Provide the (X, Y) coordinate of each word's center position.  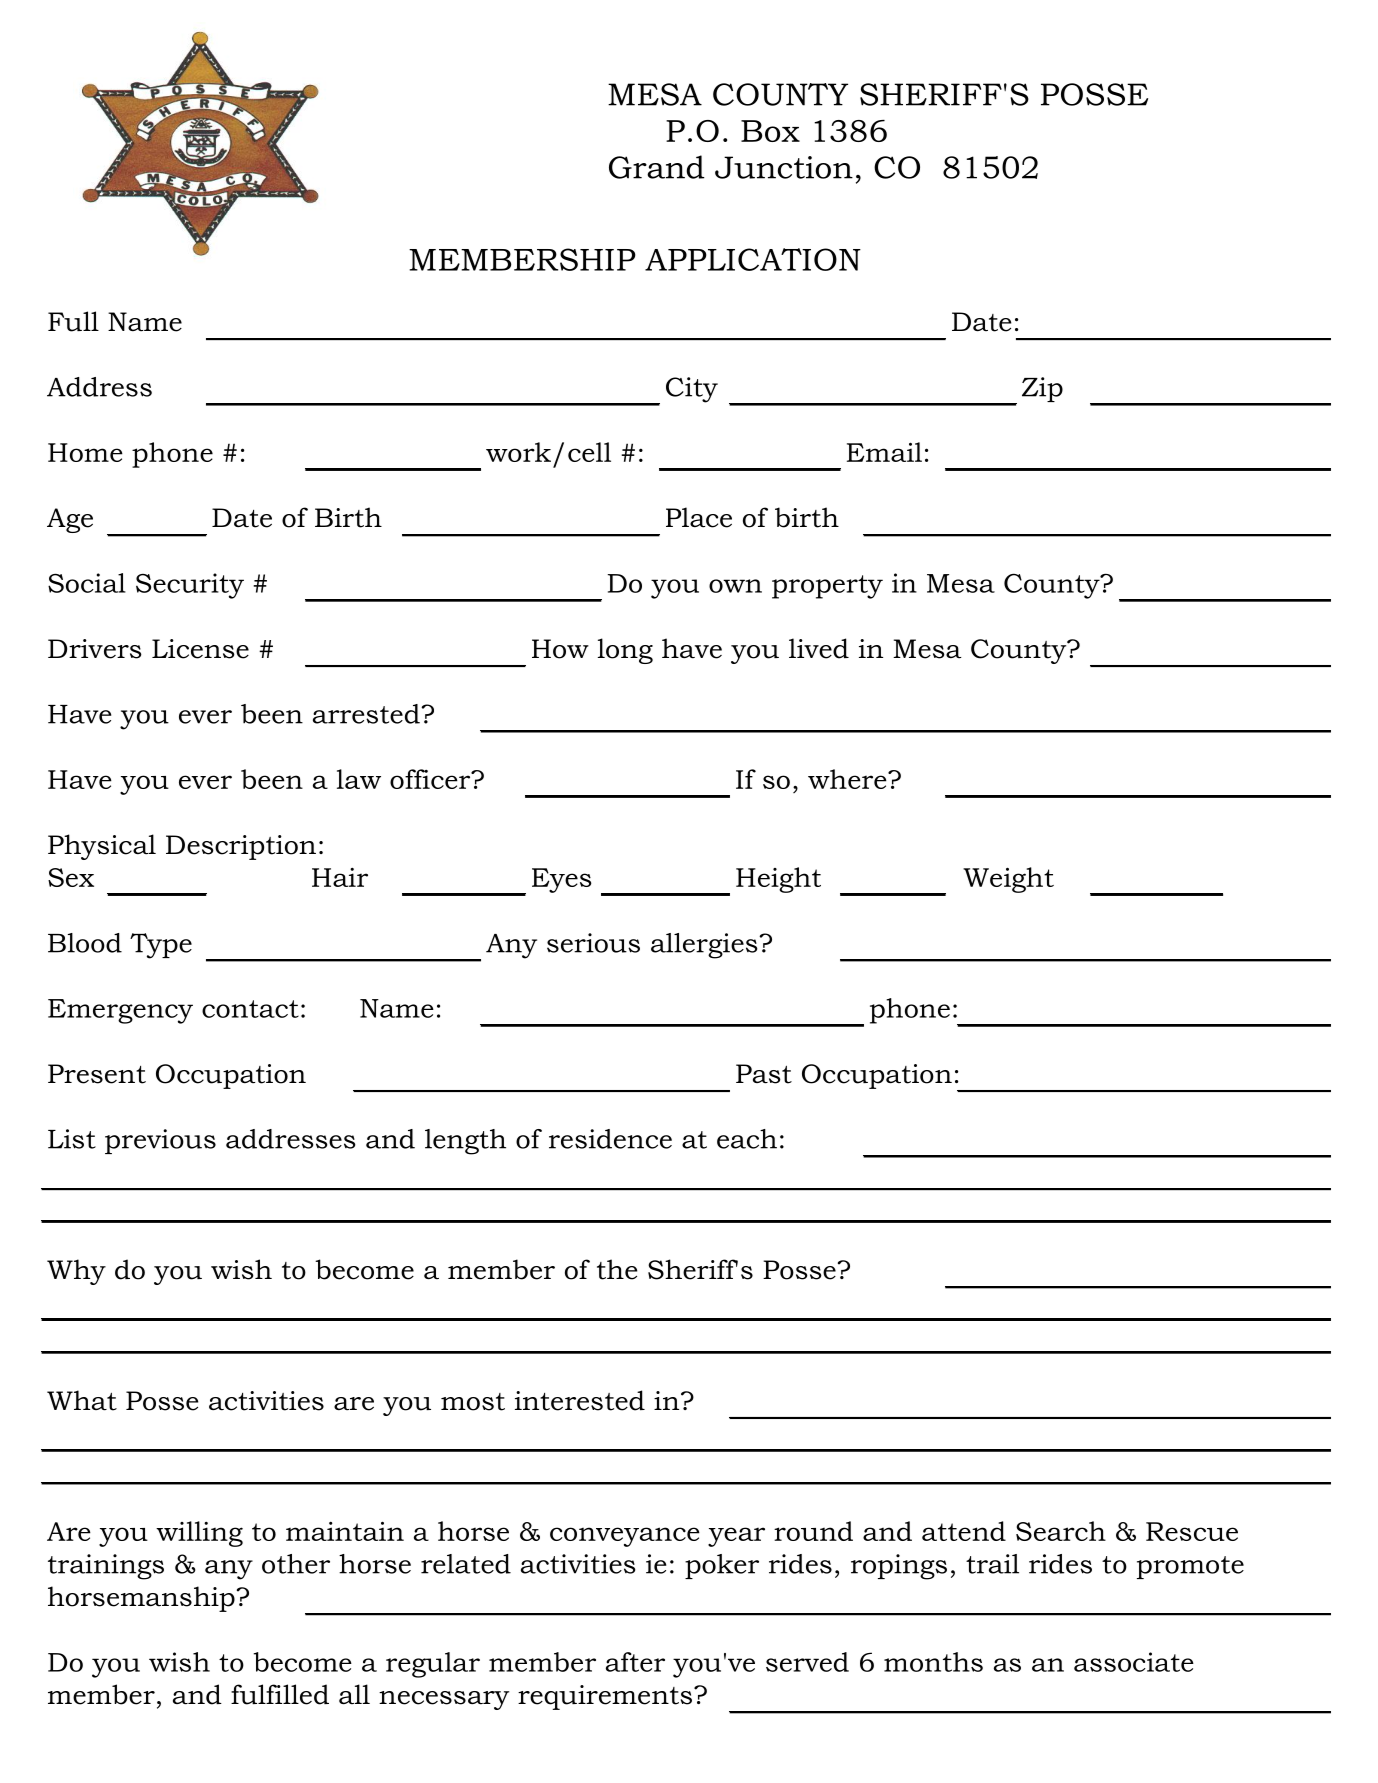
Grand (657, 167)
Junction (784, 167)
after (635, 1662)
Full (73, 321)
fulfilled (280, 1694)
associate (1134, 1662)
